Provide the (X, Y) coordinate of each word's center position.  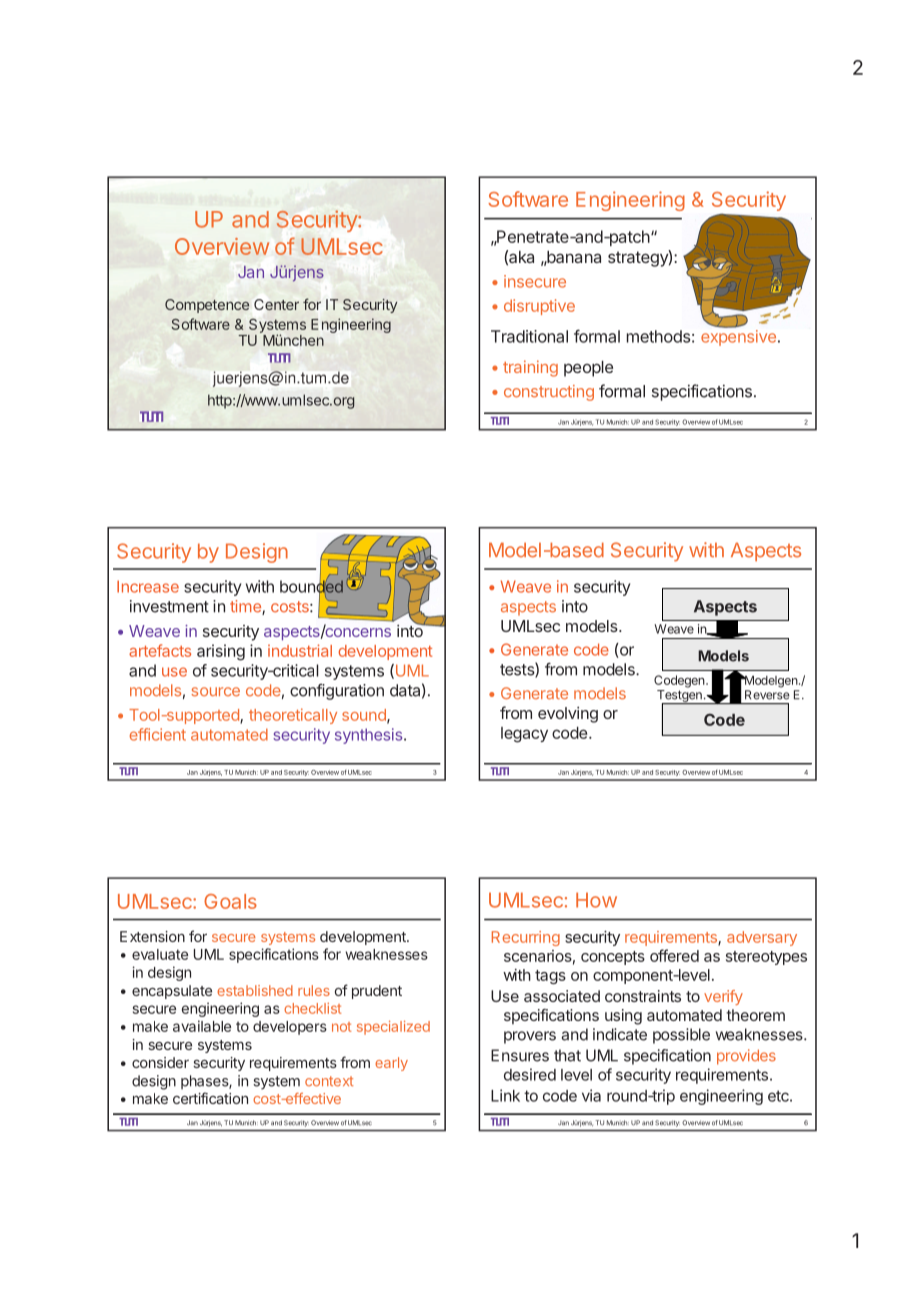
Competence (207, 306)
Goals (230, 901)
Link (505, 1095)
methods (658, 336)
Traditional (529, 336)
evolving (568, 715)
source (215, 692)
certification (210, 1098)
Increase (148, 586)
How (596, 900)
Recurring (526, 938)
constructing (549, 393)
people (588, 369)
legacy (524, 735)
